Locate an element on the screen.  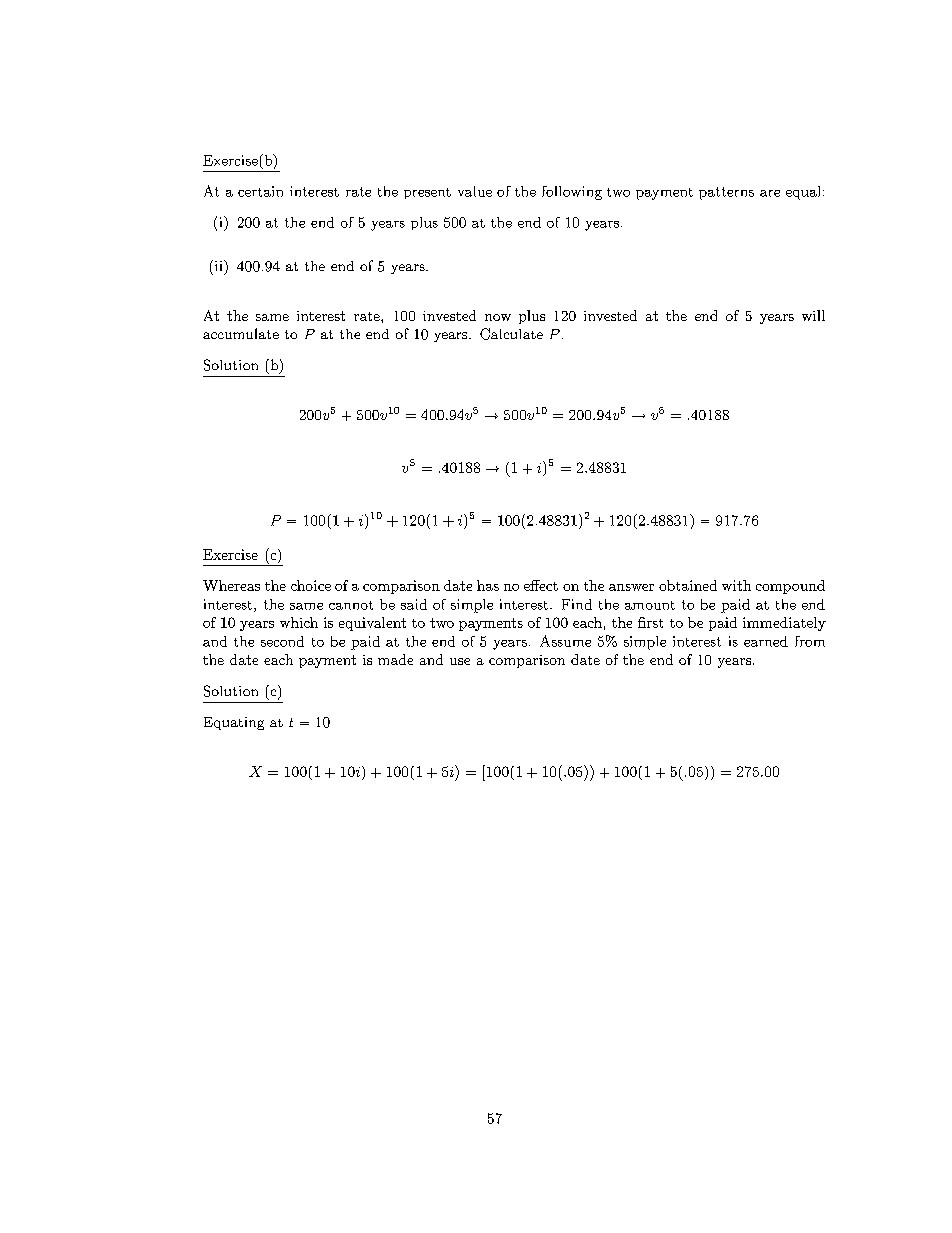
has is located at coordinates (488, 585).
